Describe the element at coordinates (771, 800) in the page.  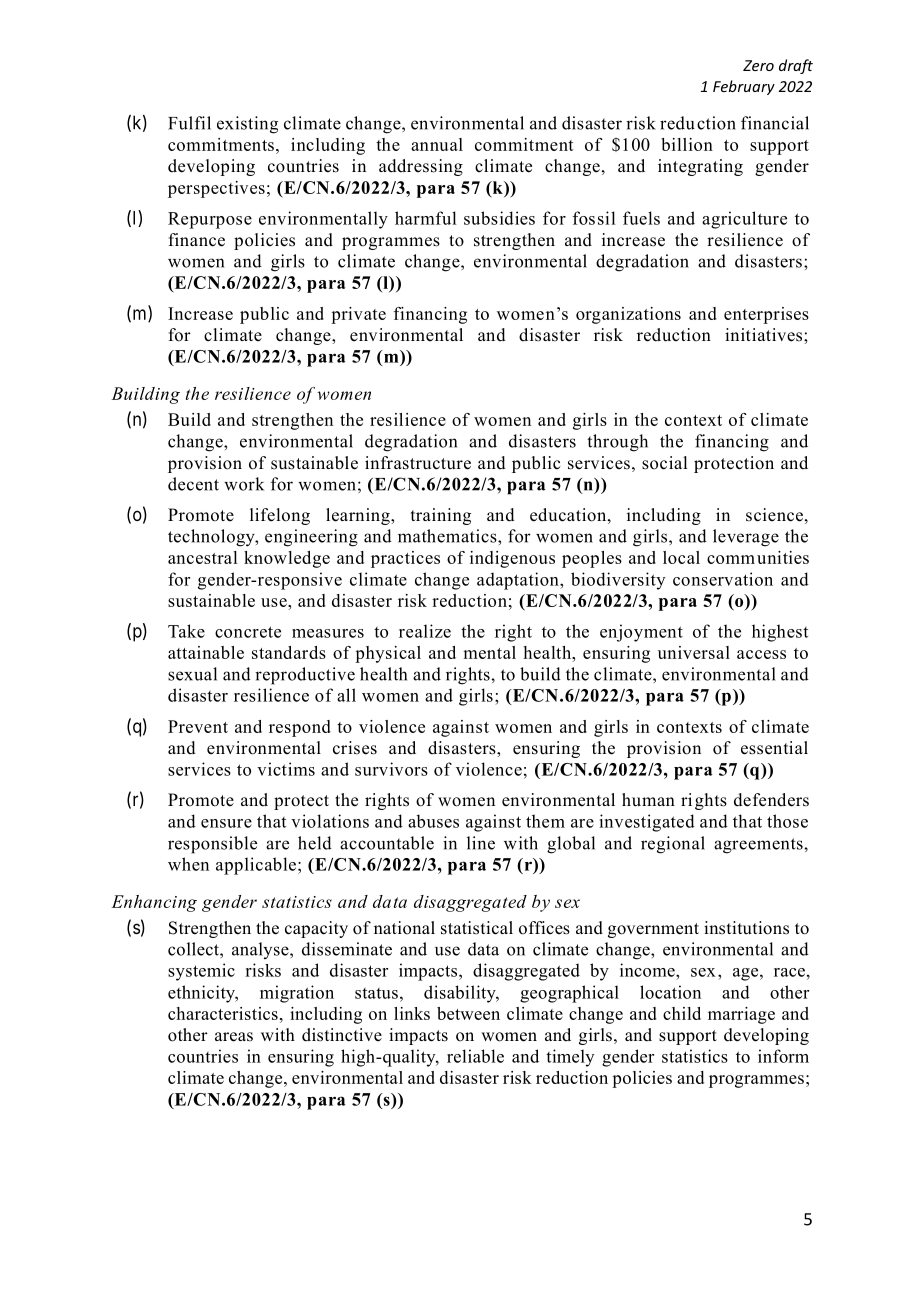
I see `defenders` at that location.
